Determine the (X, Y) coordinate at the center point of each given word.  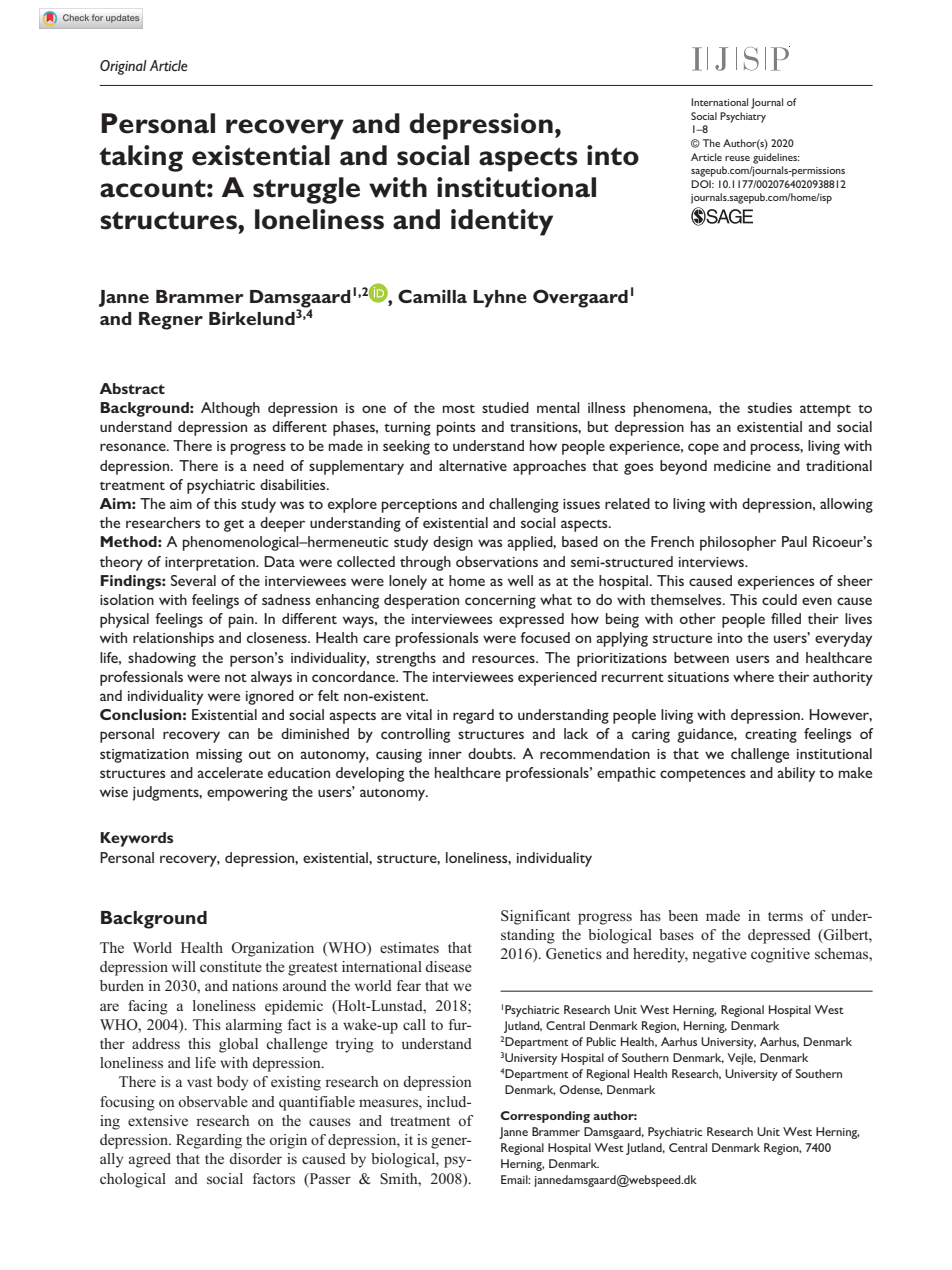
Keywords (136, 839)
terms (785, 916)
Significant (535, 917)
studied (505, 407)
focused (545, 637)
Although (230, 409)
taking (141, 158)
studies (770, 407)
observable (213, 1101)
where (753, 676)
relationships (173, 639)
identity (502, 222)
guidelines (776, 158)
